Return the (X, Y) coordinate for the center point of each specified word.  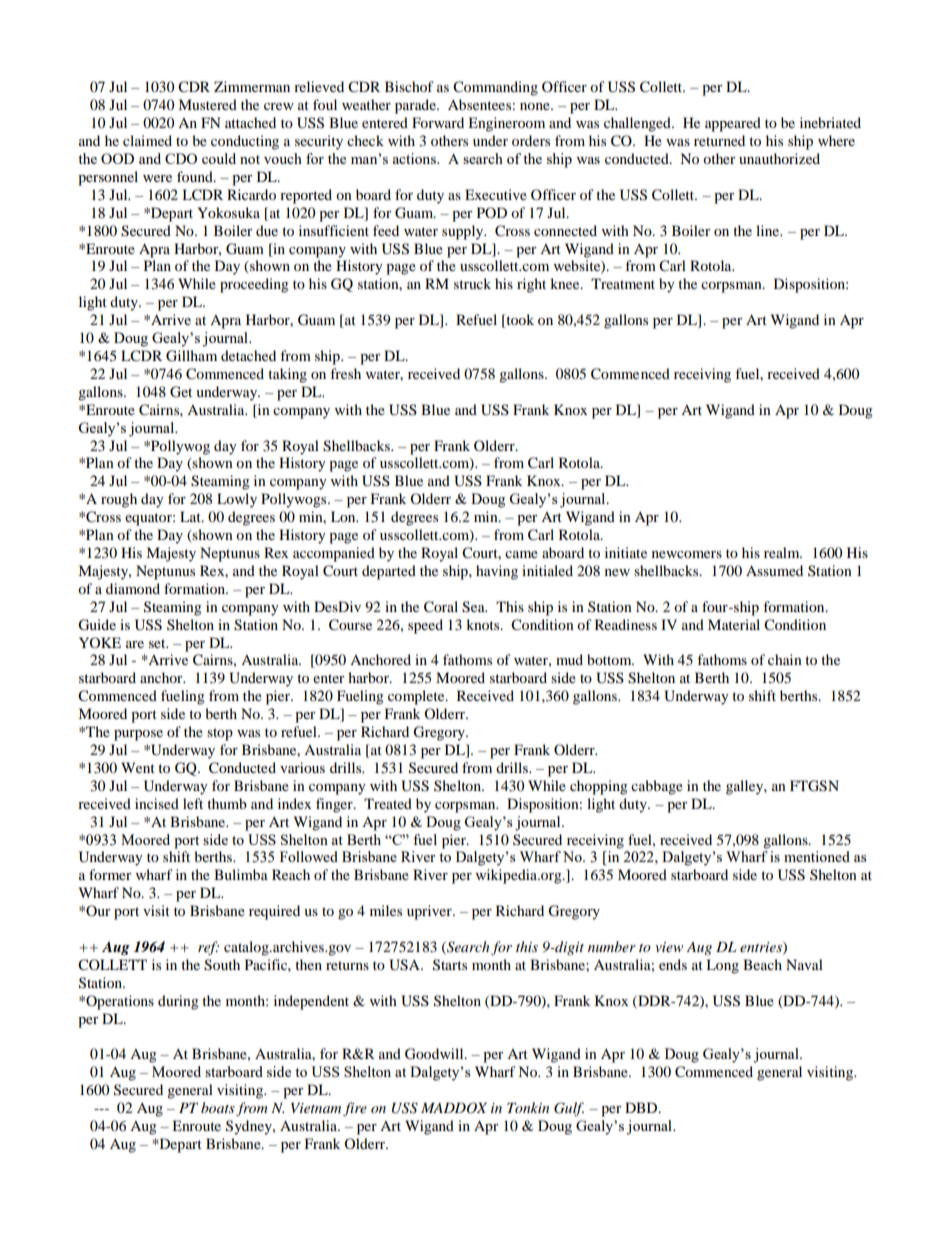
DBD (642, 1107)
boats (218, 1107)
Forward (438, 122)
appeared (733, 124)
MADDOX (454, 1108)
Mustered (207, 104)
